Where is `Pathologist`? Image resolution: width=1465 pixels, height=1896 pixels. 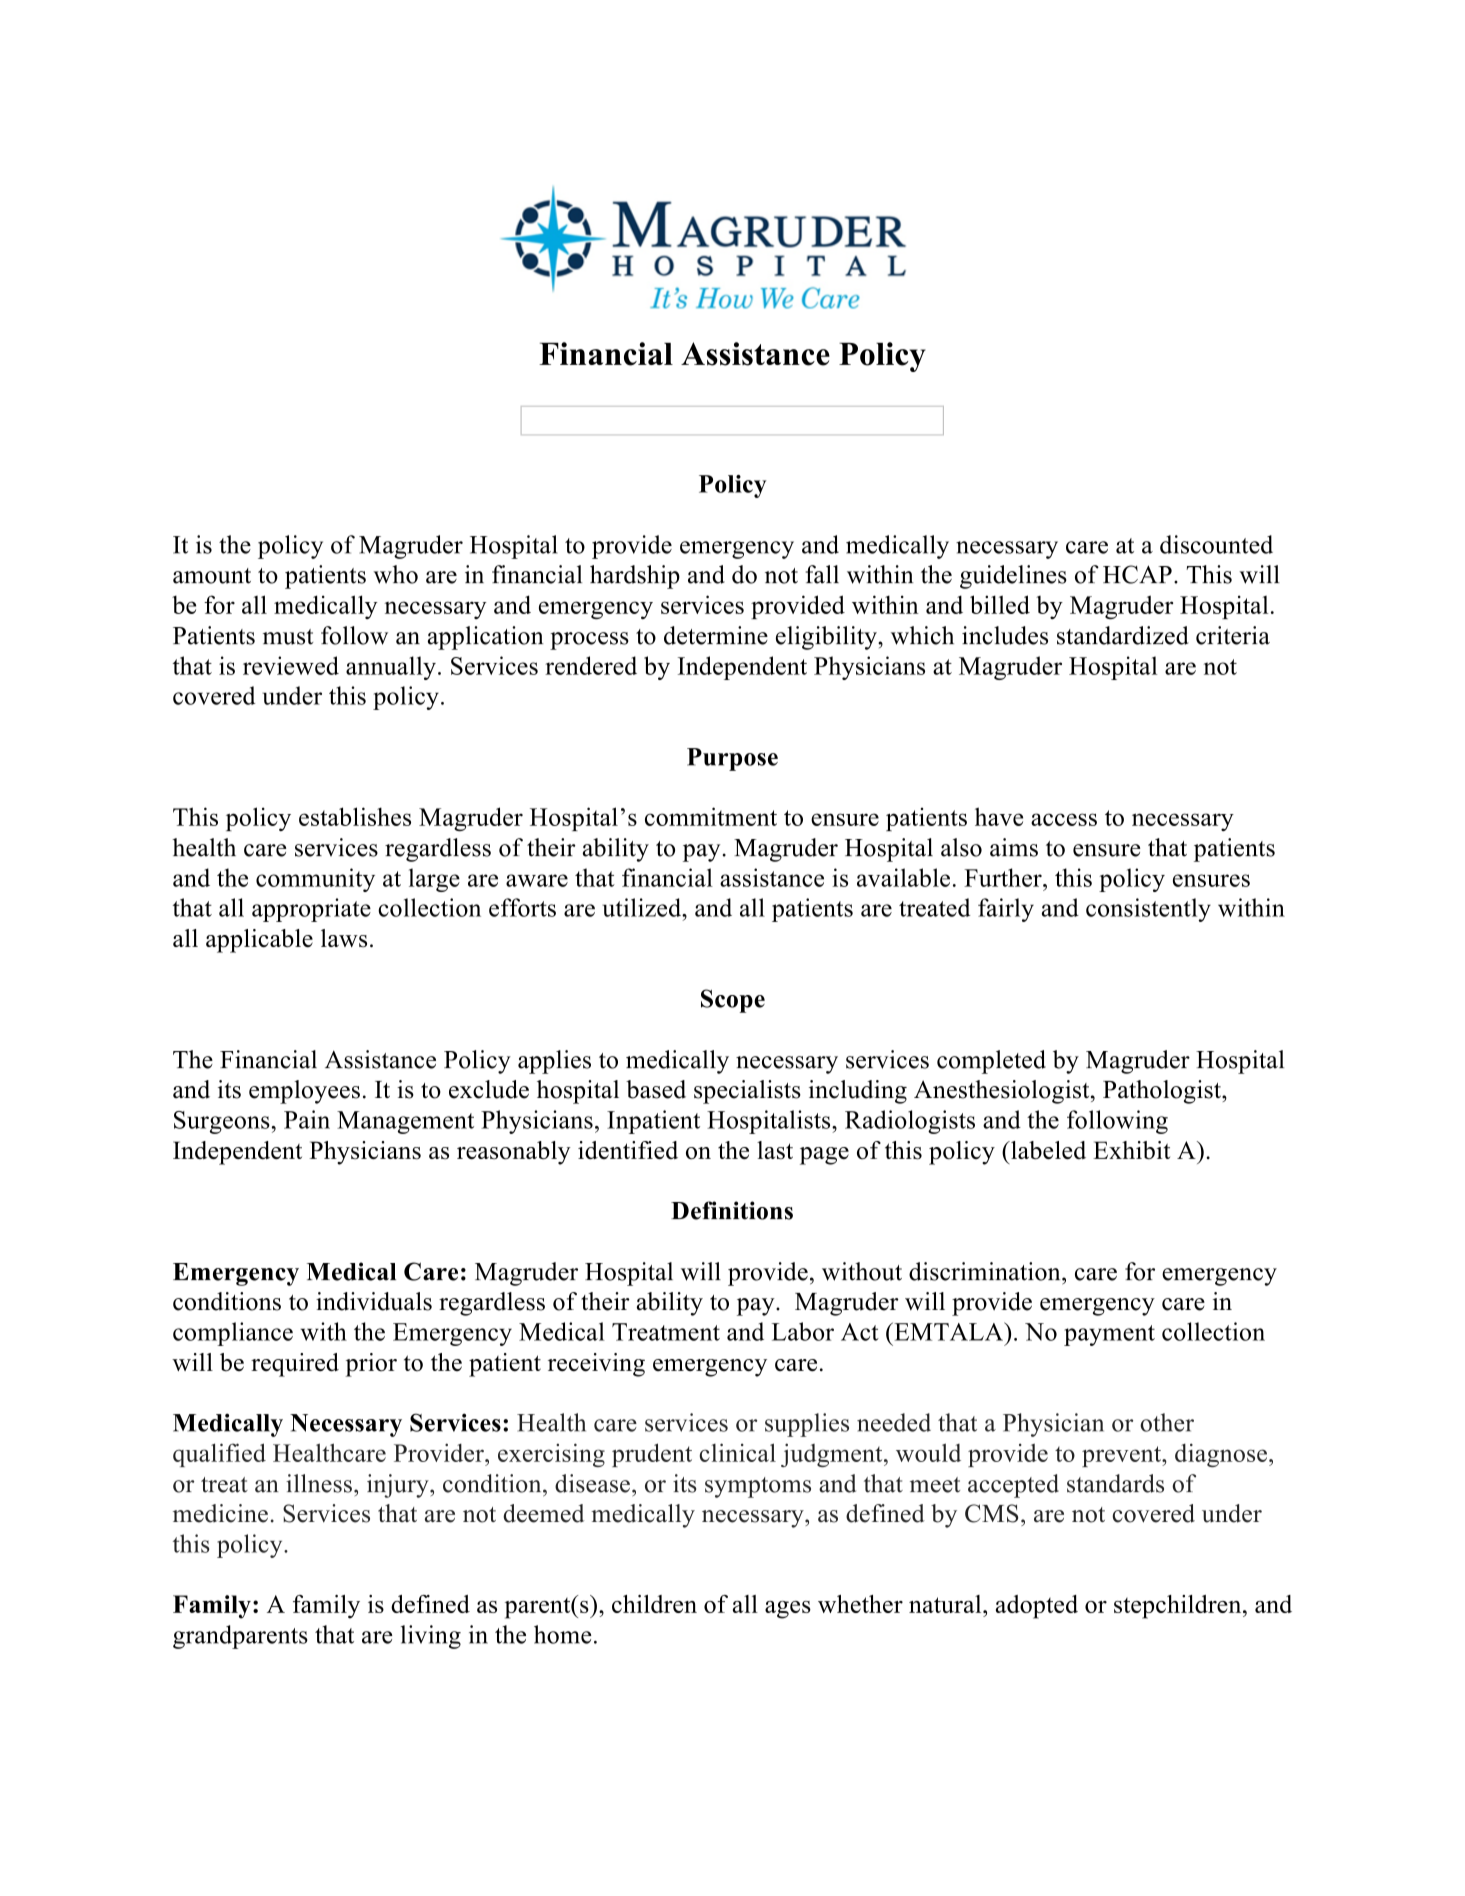
Pathologist is located at coordinates (1163, 1092).
